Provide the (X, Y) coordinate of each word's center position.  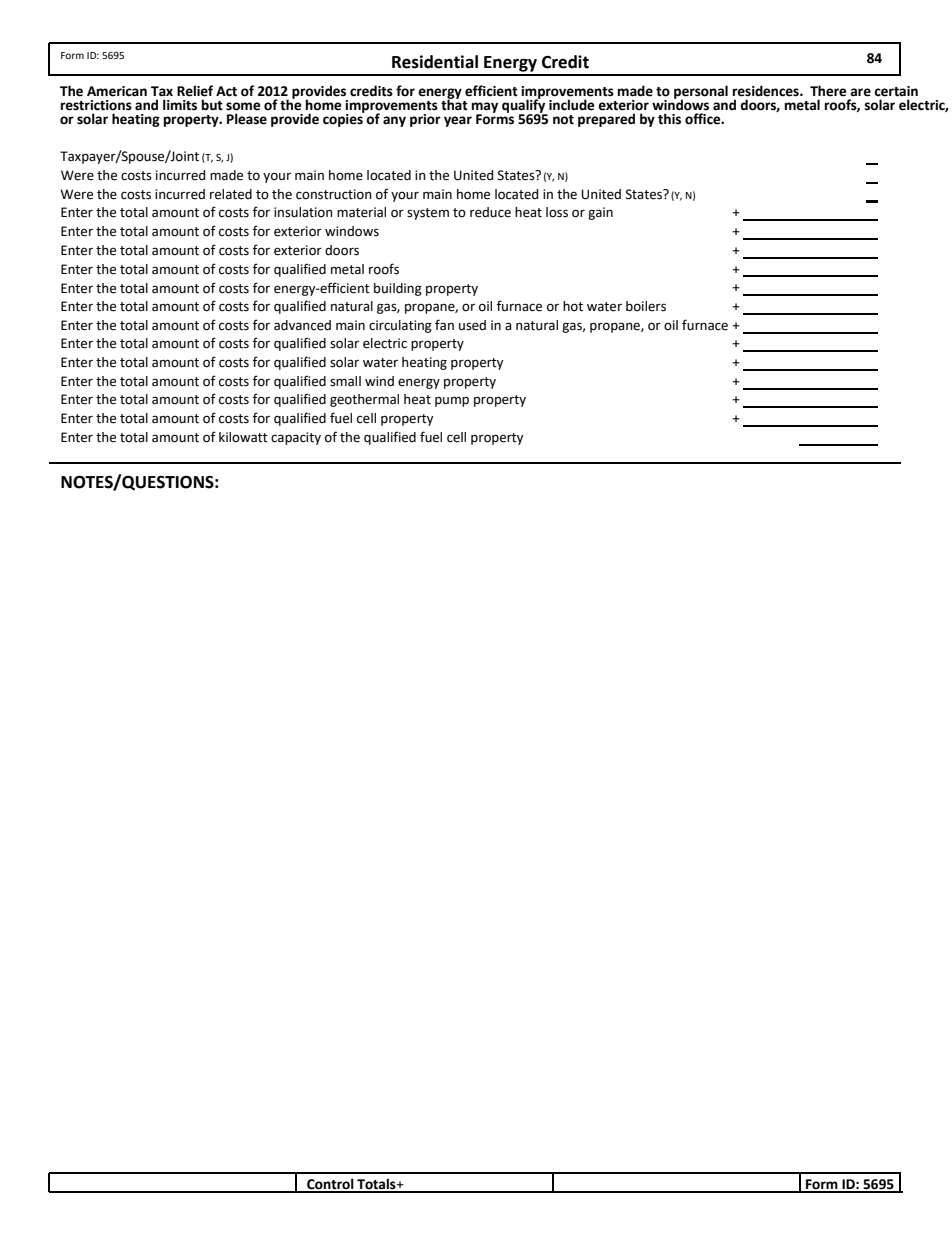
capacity (296, 438)
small (345, 381)
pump (452, 401)
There (828, 91)
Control (330, 1185)
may (485, 108)
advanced (302, 325)
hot (573, 306)
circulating (400, 326)
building (398, 289)
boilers (646, 306)
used (472, 325)
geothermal (364, 400)
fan (444, 325)
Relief (195, 91)
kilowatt (243, 437)
